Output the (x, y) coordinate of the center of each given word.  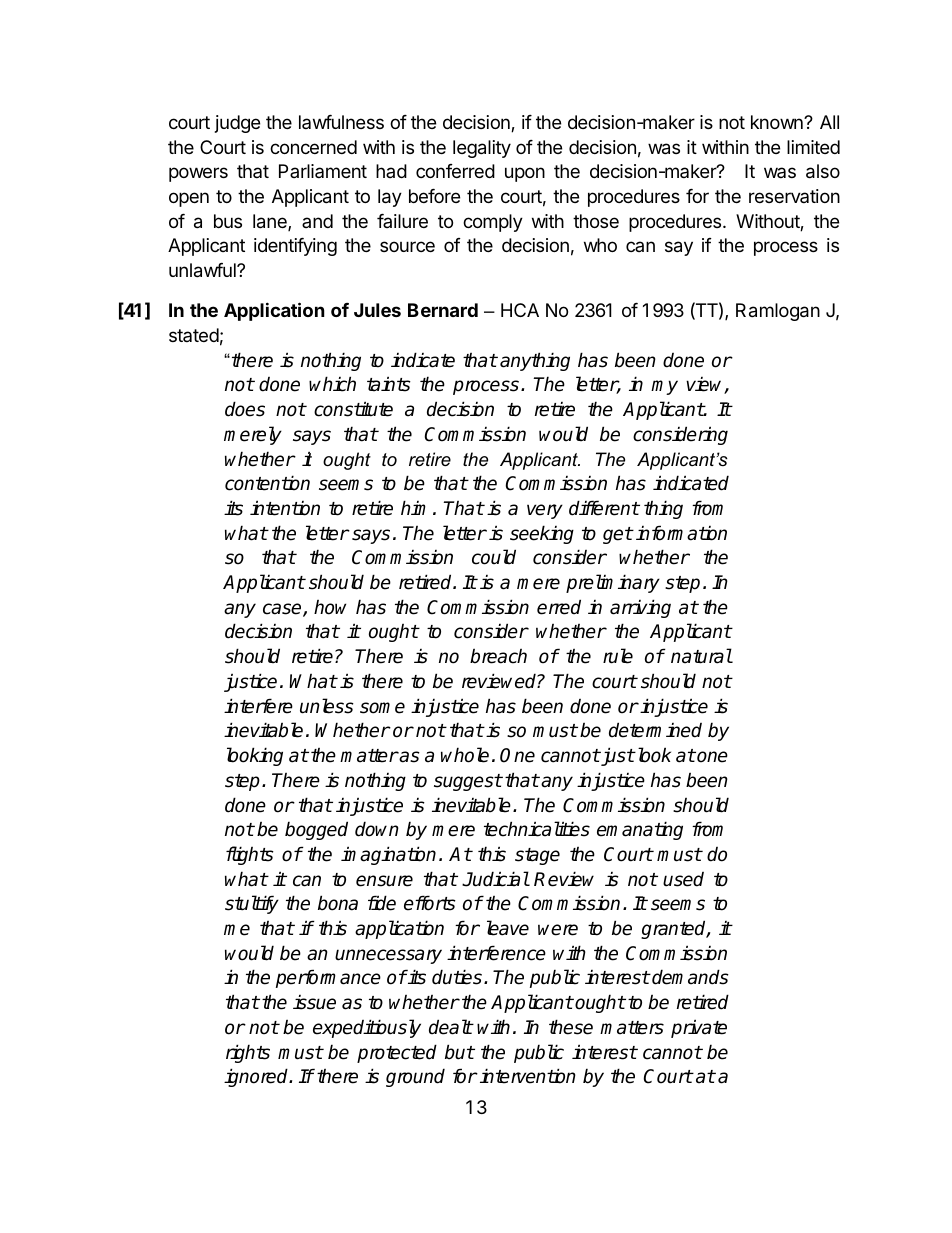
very (545, 511)
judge (237, 124)
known (778, 122)
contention (267, 483)
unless (327, 706)
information (681, 533)
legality (482, 149)
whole (465, 755)
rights (248, 1053)
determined (655, 730)
